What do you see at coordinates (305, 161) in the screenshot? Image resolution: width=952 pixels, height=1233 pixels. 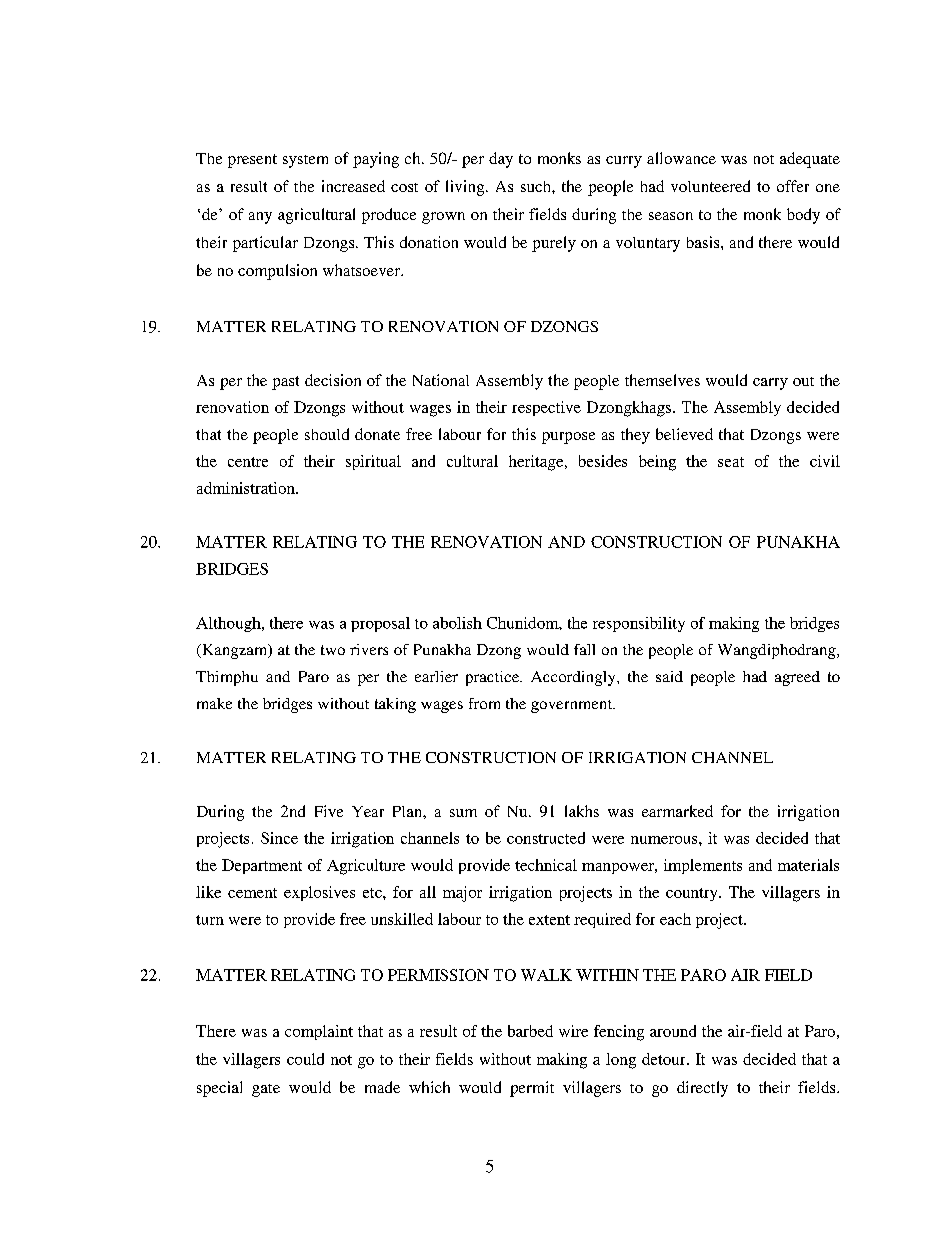 I see `system` at bounding box center [305, 161].
